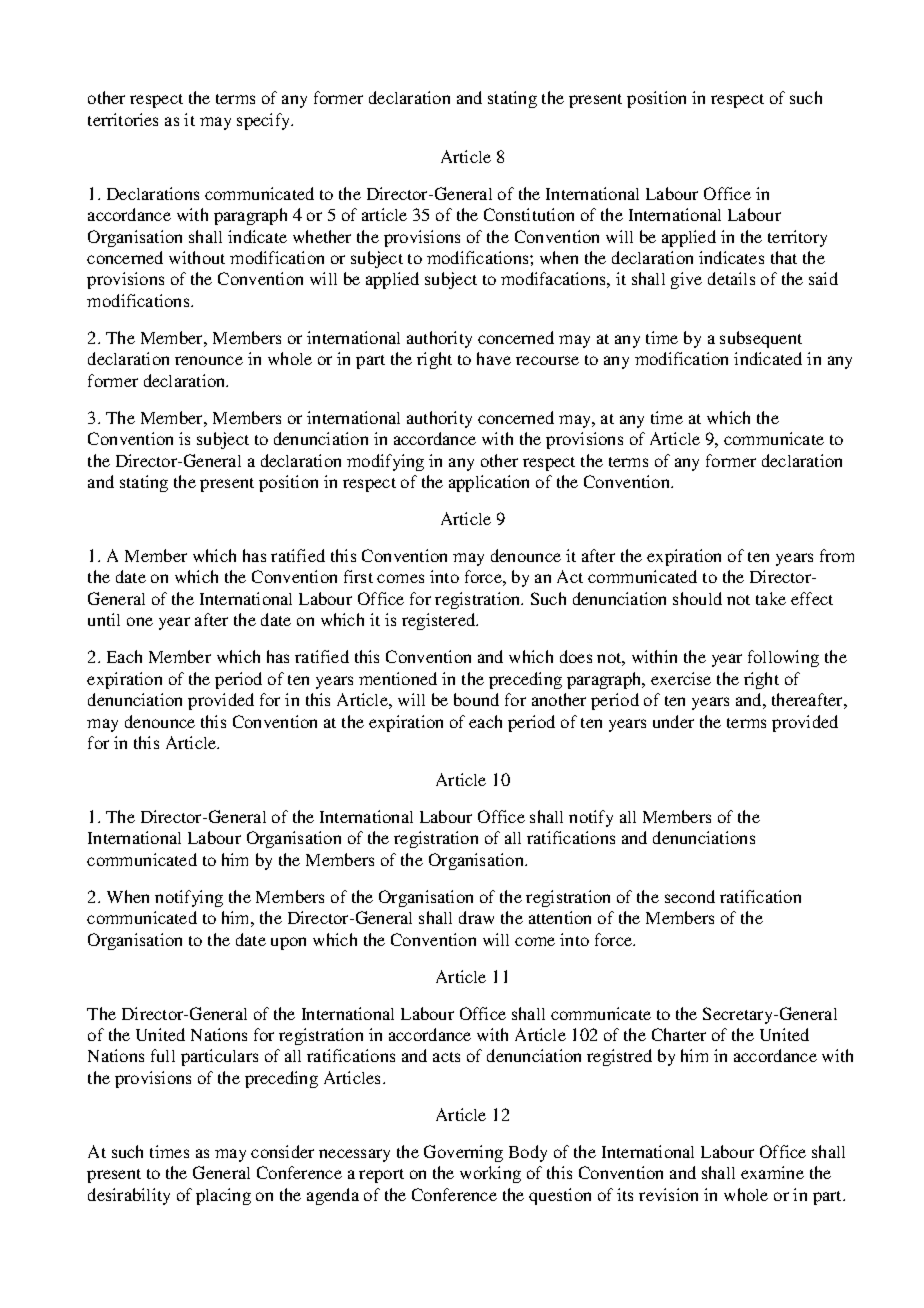 Image resolution: width=924 pixels, height=1308 pixels. What do you see at coordinates (223, 1196) in the document?
I see `placing` at bounding box center [223, 1196].
